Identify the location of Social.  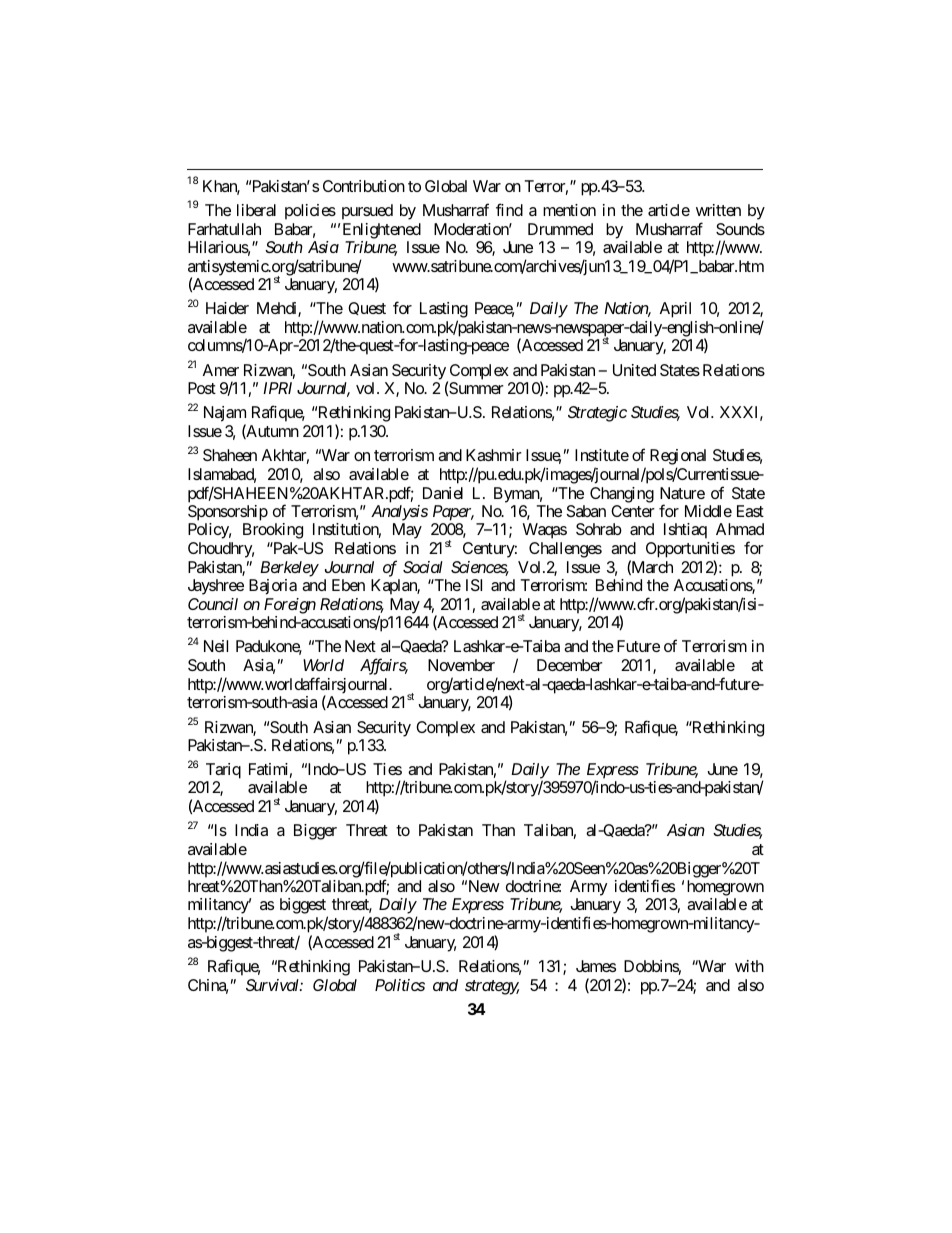
(423, 567).
